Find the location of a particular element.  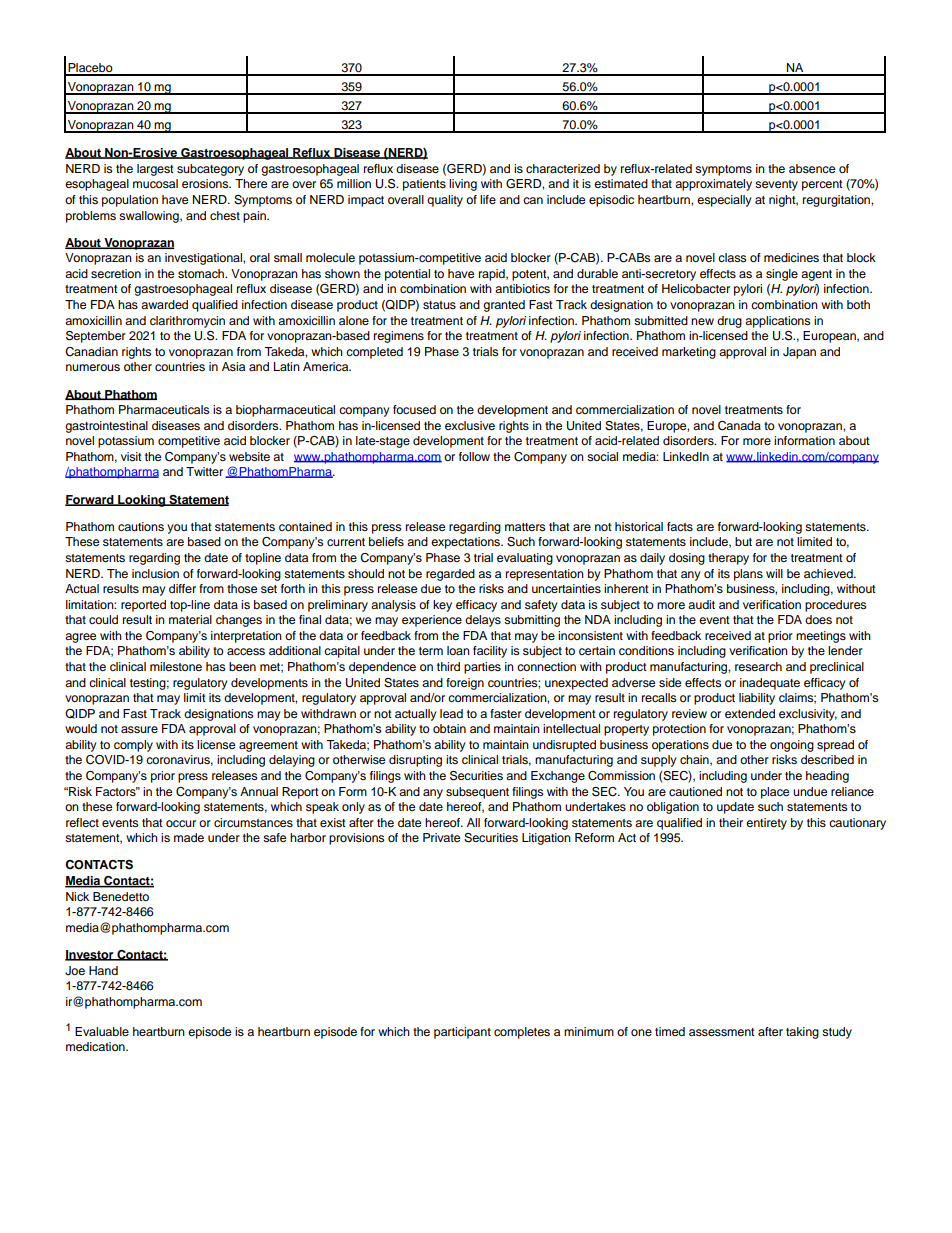

key is located at coordinates (442, 606).
